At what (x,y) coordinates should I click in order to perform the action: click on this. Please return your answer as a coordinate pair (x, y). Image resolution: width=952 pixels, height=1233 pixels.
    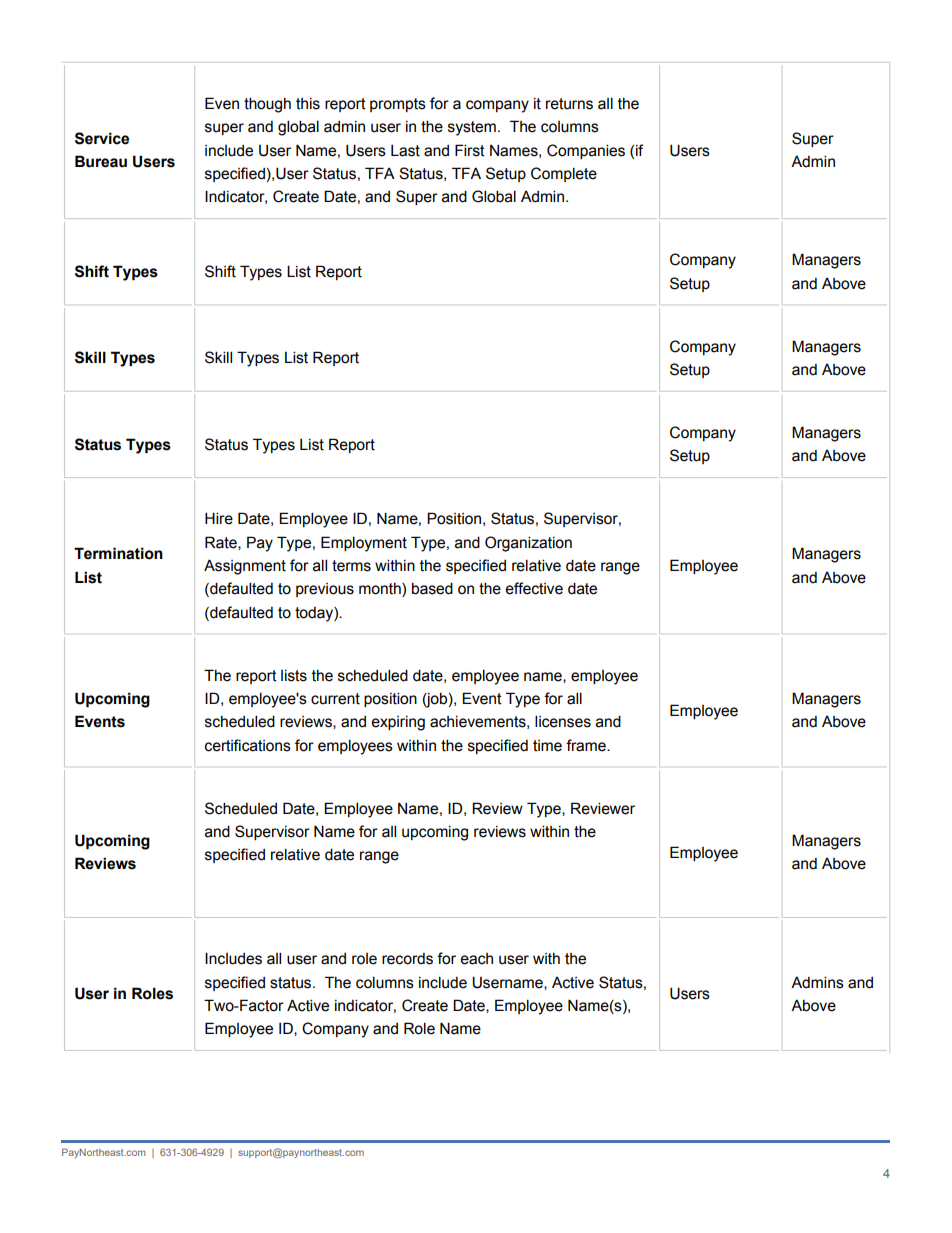
    Looking at the image, I should click on (308, 104).
